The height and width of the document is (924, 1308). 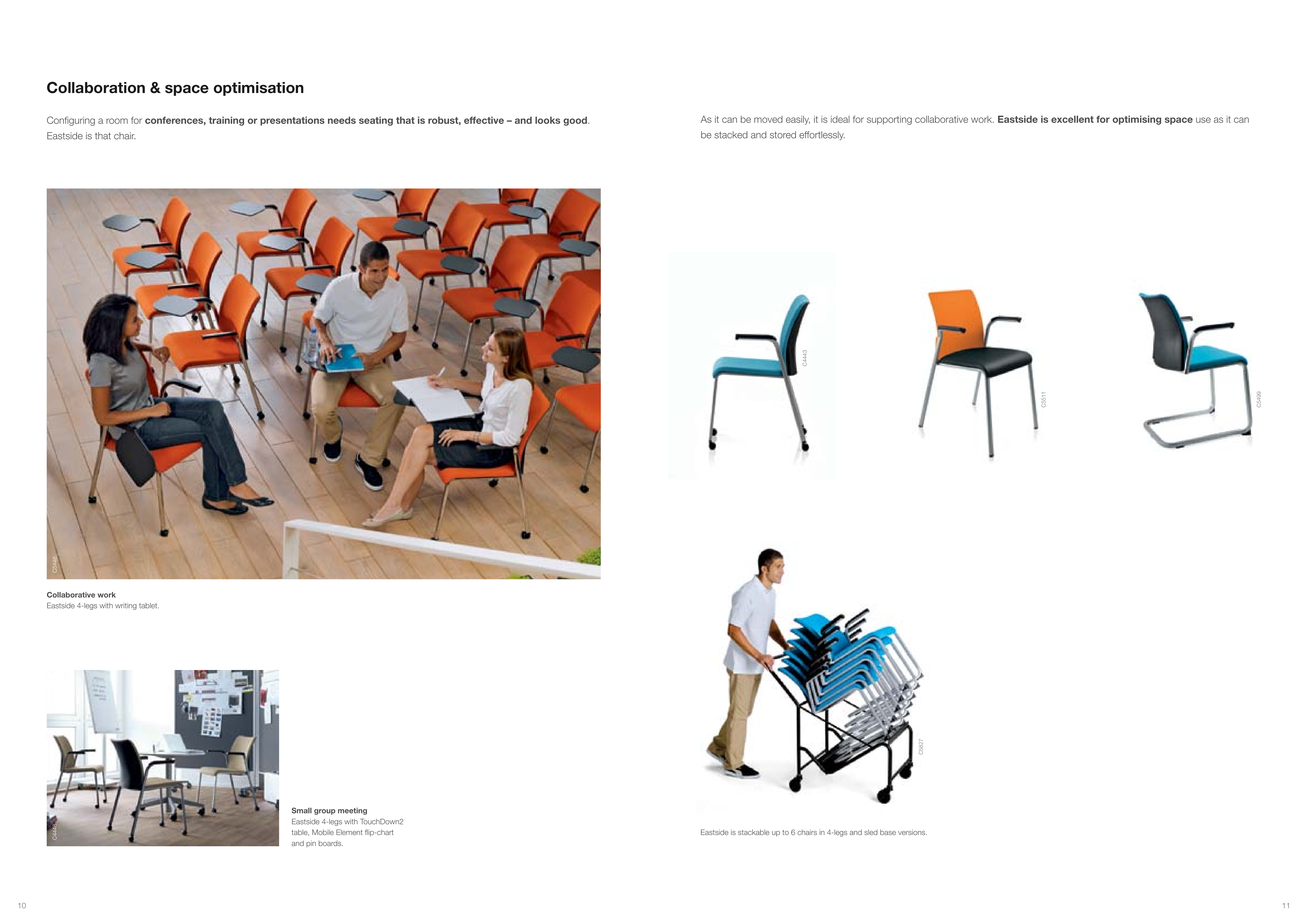 What do you see at coordinates (126, 606) in the document?
I see `writing` at bounding box center [126, 606].
